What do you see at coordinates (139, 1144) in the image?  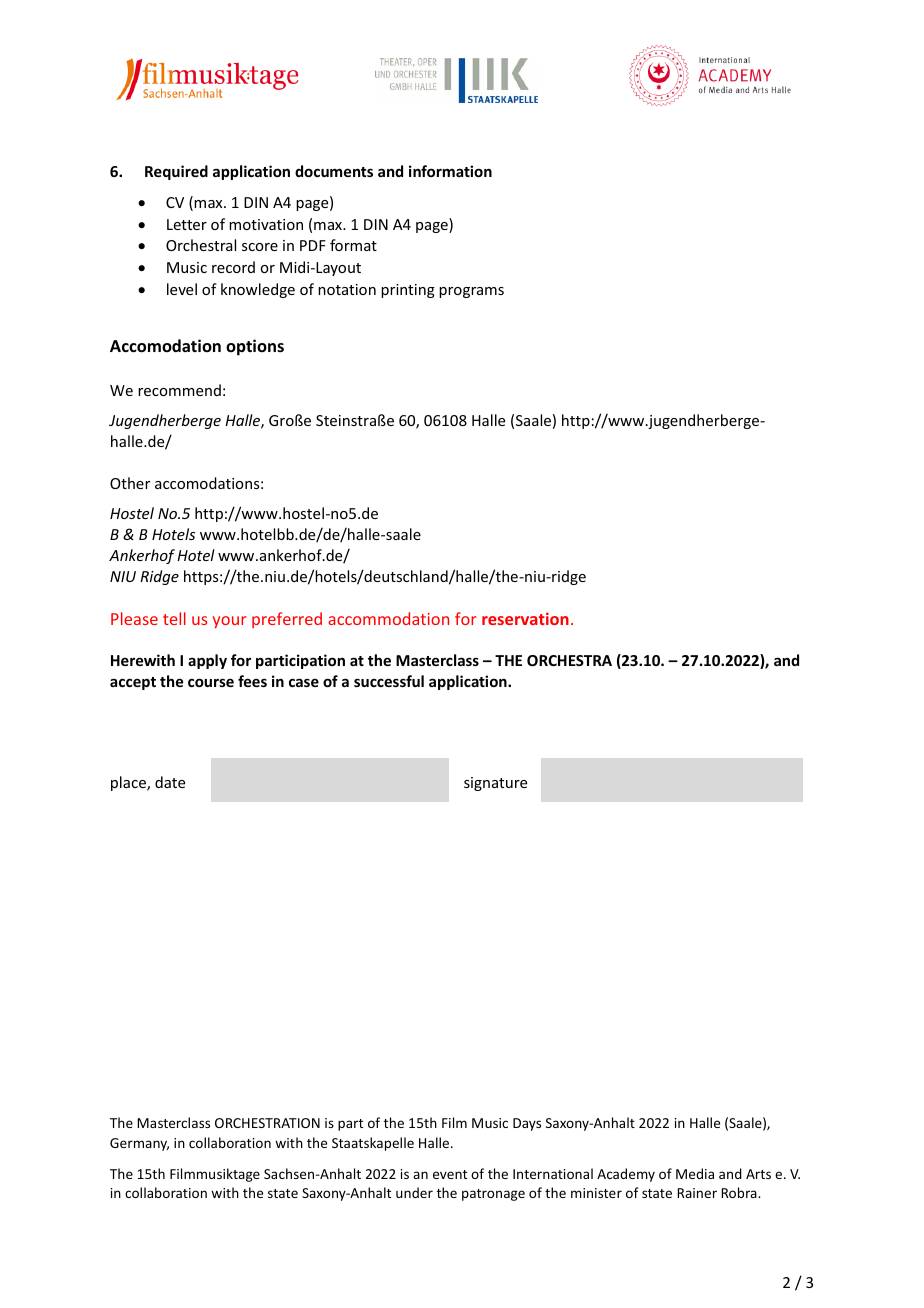 I see `Germany` at bounding box center [139, 1144].
